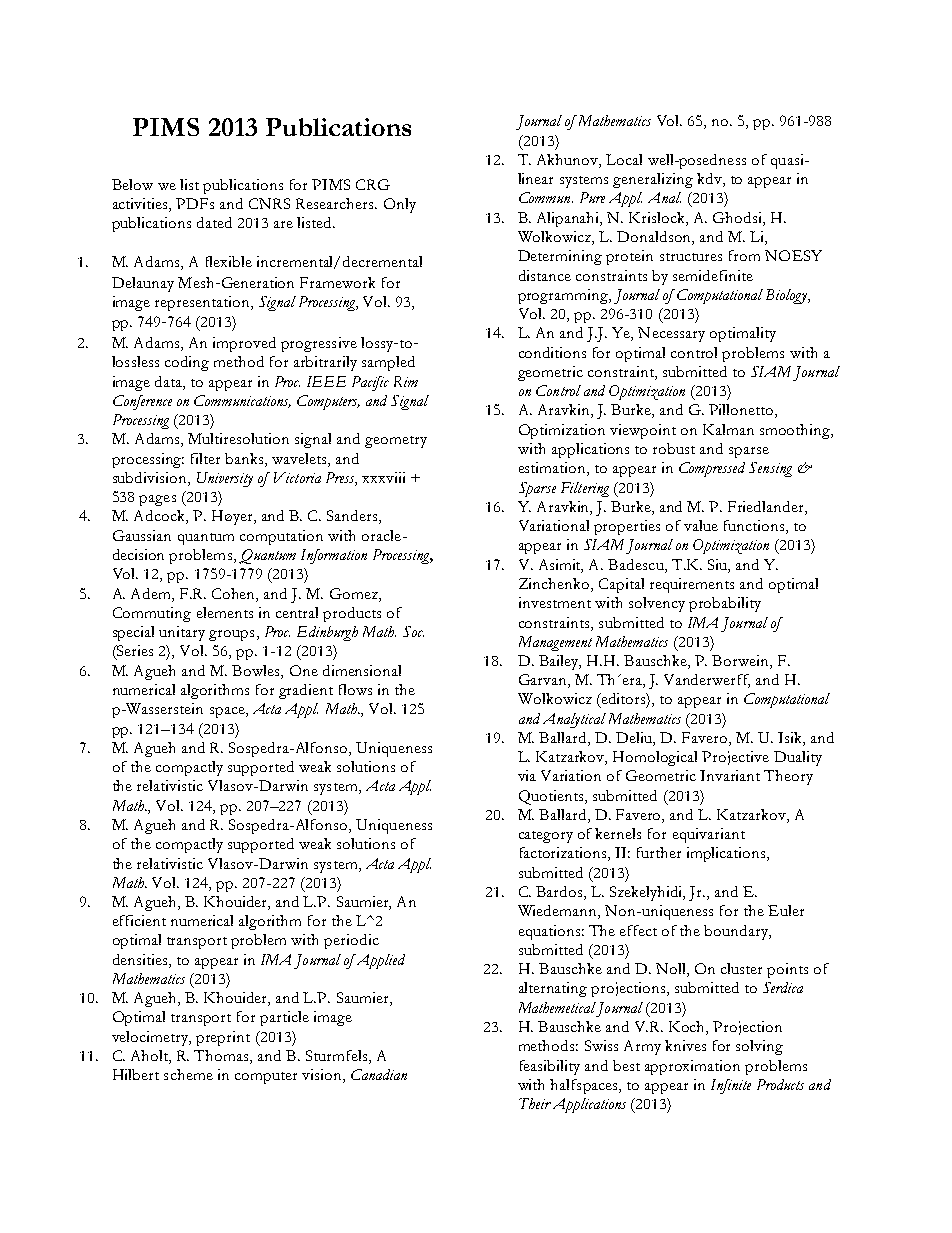  Describe the element at coordinates (406, 381) in the screenshot. I see `Rim` at that location.
